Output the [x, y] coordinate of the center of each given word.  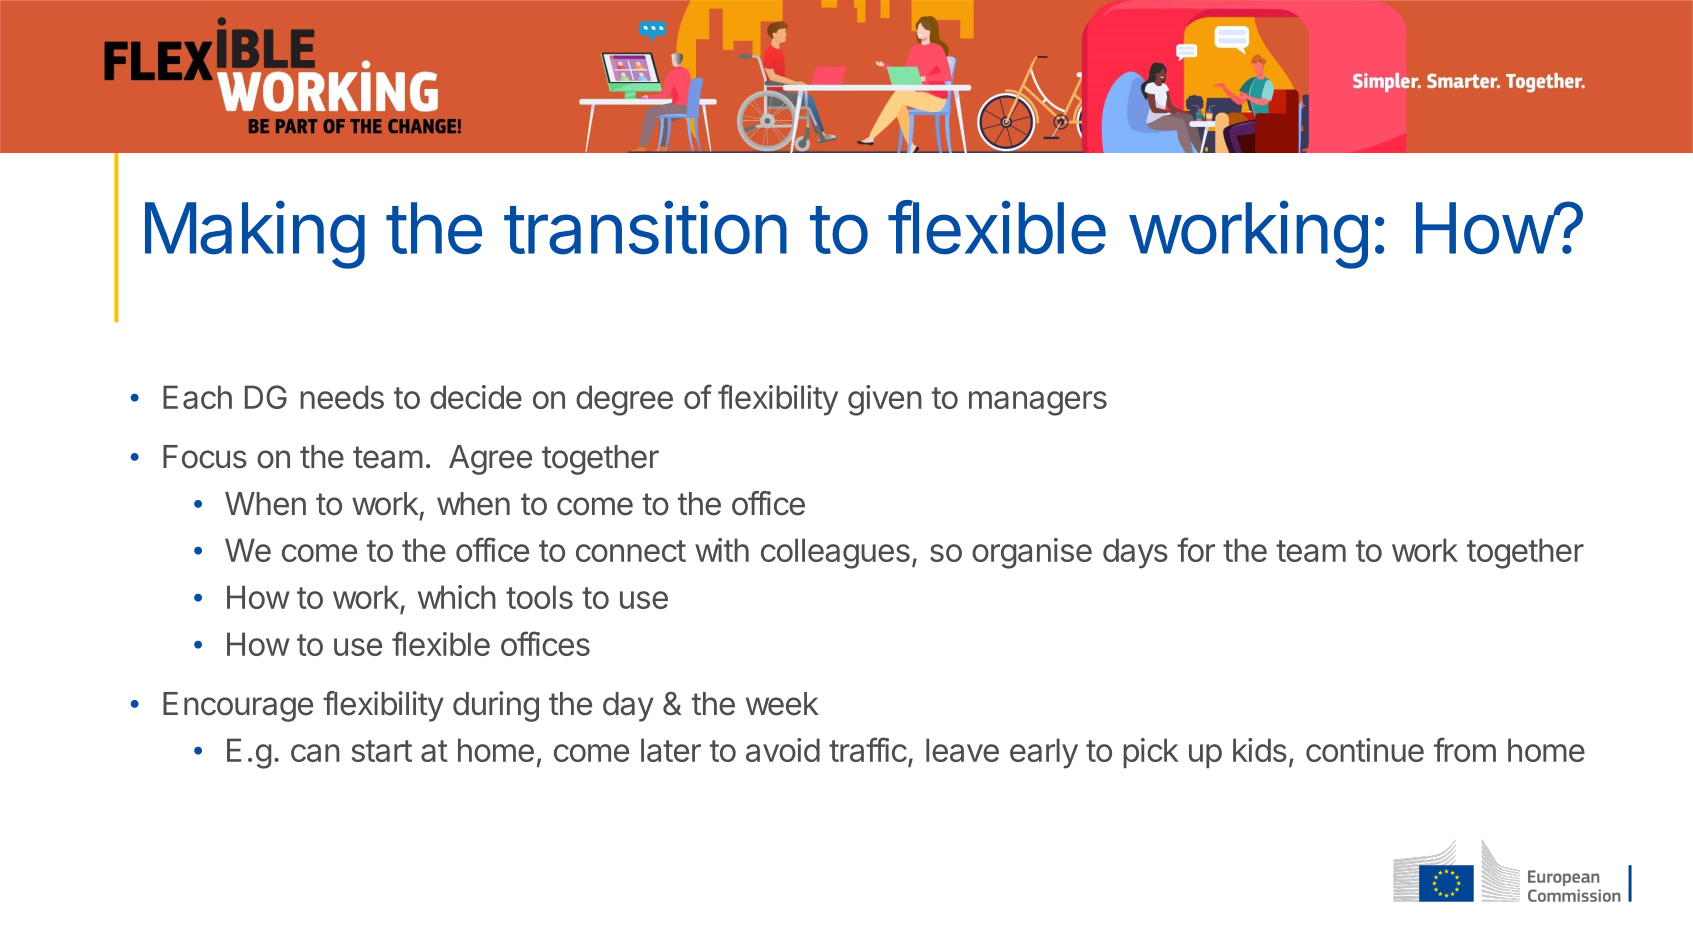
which [457, 597]
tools [539, 597]
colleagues [835, 553]
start [382, 751]
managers [1038, 403]
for [1196, 549]
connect [631, 551]
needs [342, 397]
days [1135, 553]
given [885, 400]
